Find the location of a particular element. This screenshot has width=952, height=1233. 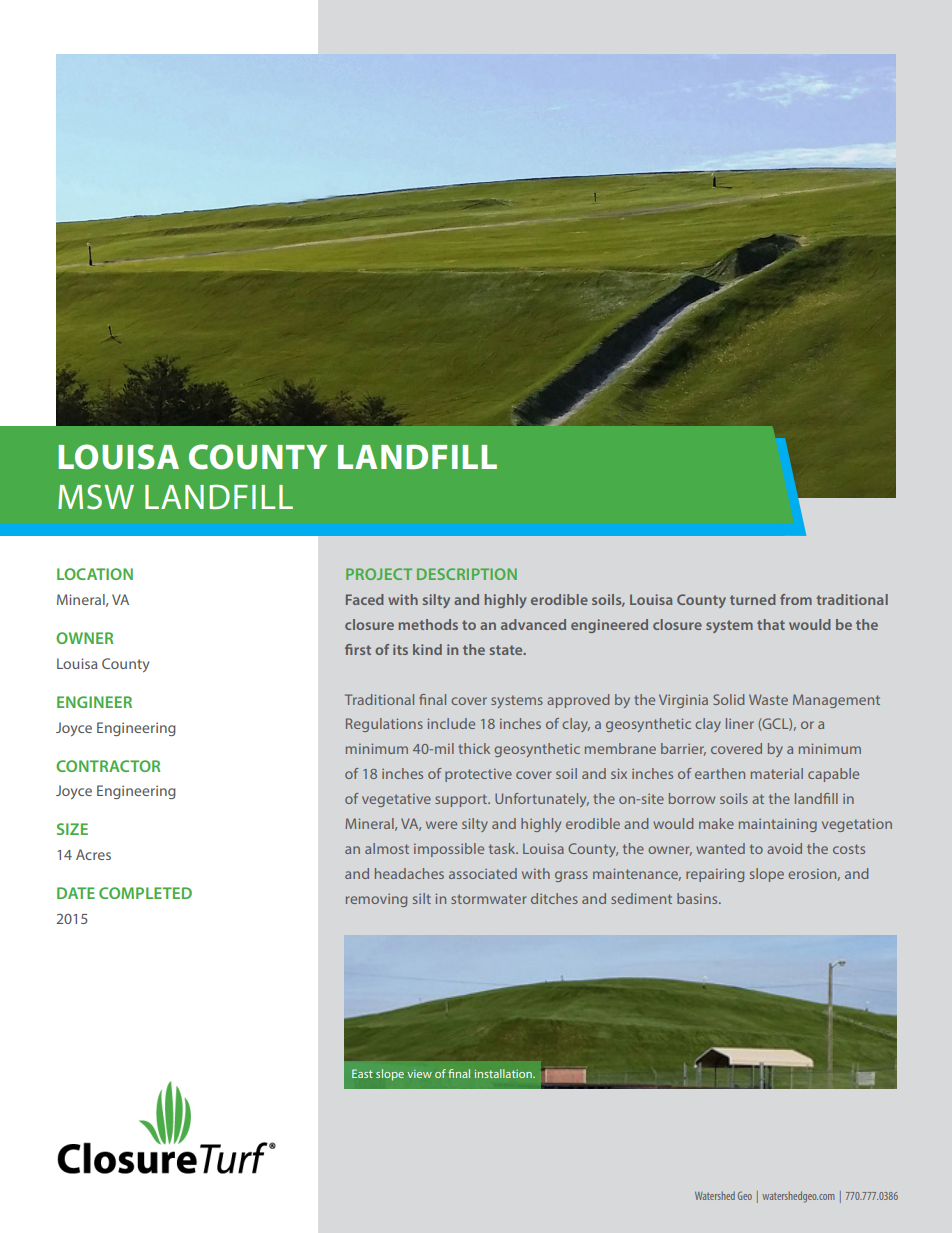

DESCRIPTION is located at coordinates (467, 574).
